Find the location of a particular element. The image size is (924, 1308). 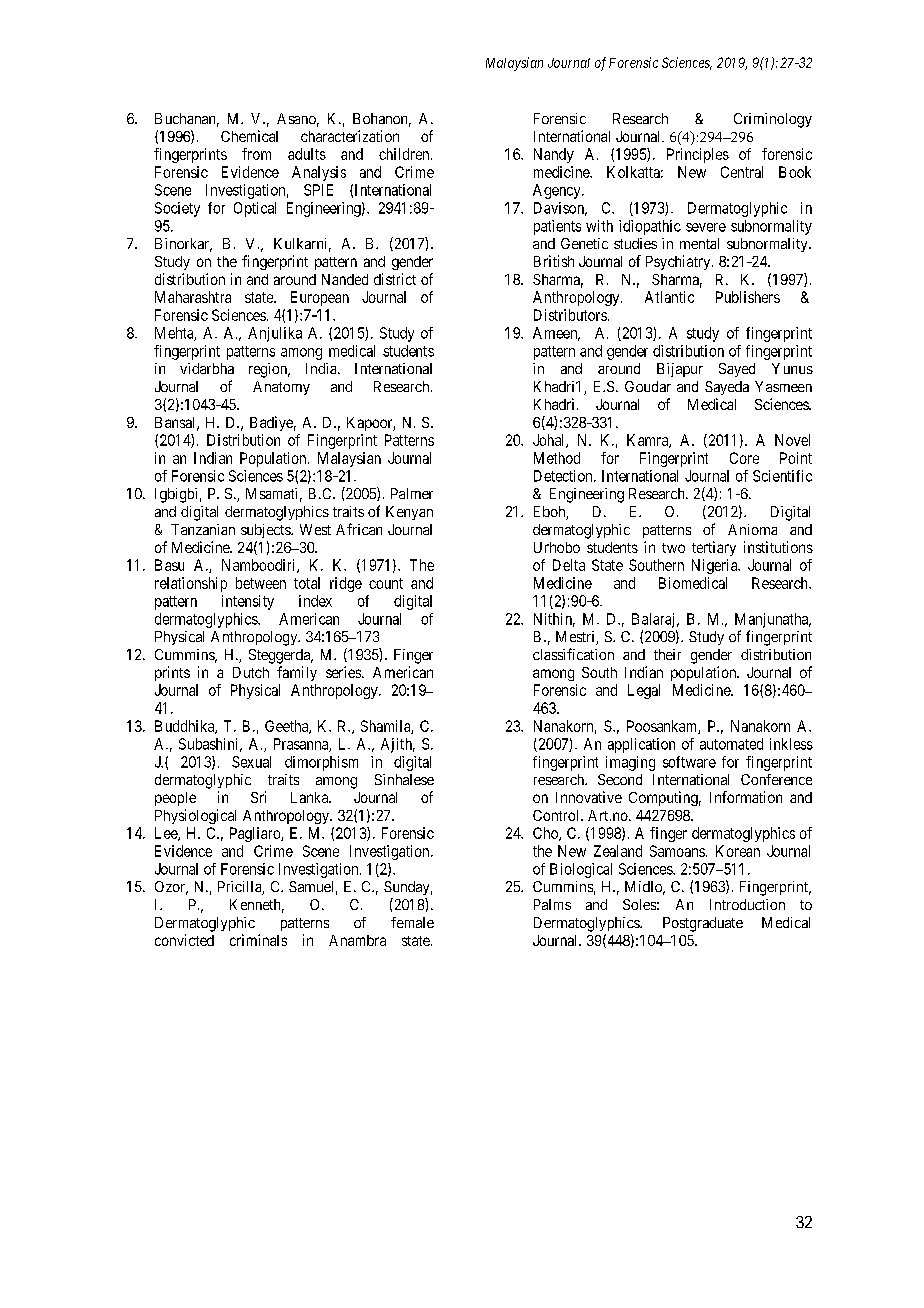

Kenyan is located at coordinates (409, 513).
